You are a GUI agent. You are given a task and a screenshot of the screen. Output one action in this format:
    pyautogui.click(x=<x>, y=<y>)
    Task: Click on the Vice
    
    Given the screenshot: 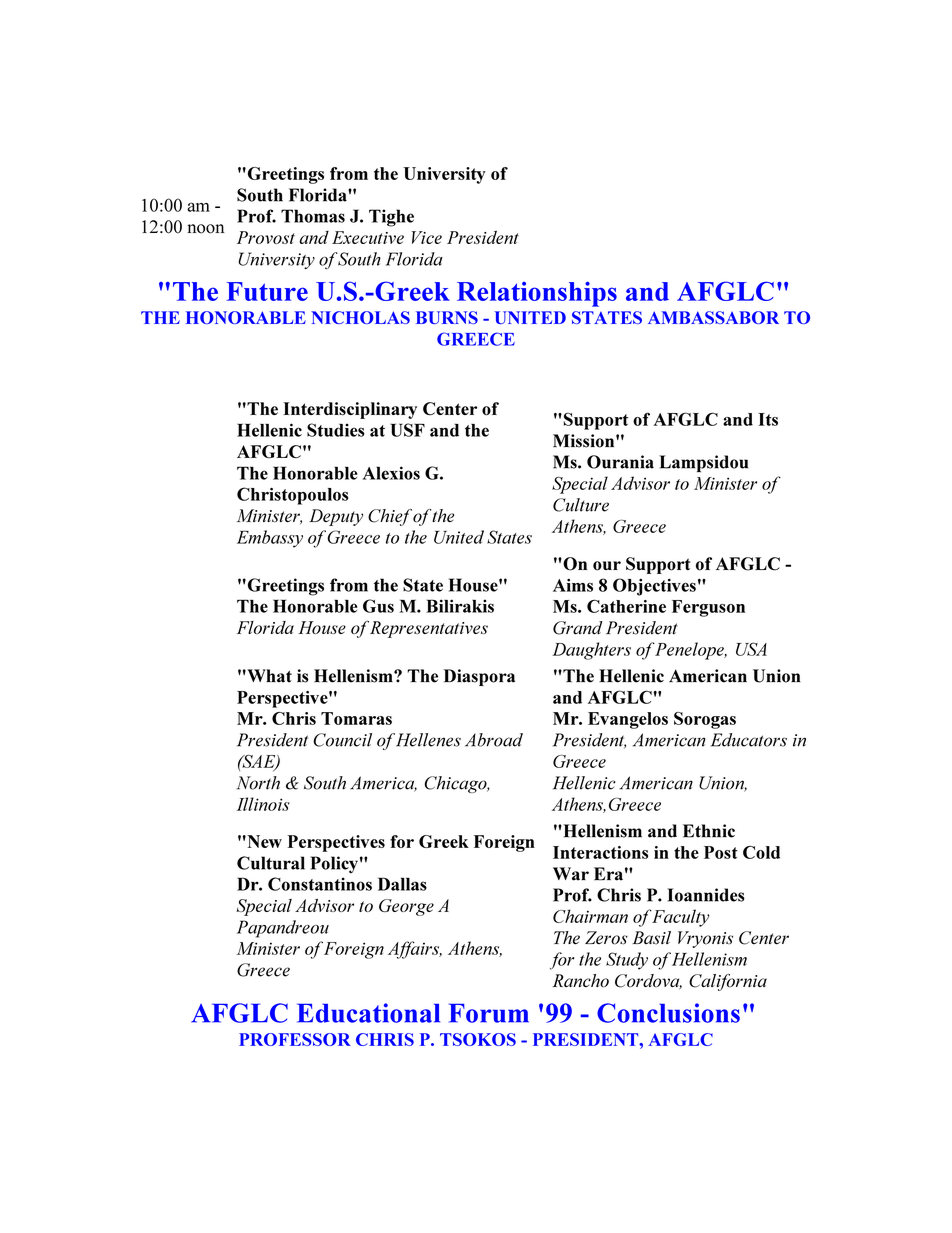 What is the action you would take?
    pyautogui.click(x=426, y=237)
